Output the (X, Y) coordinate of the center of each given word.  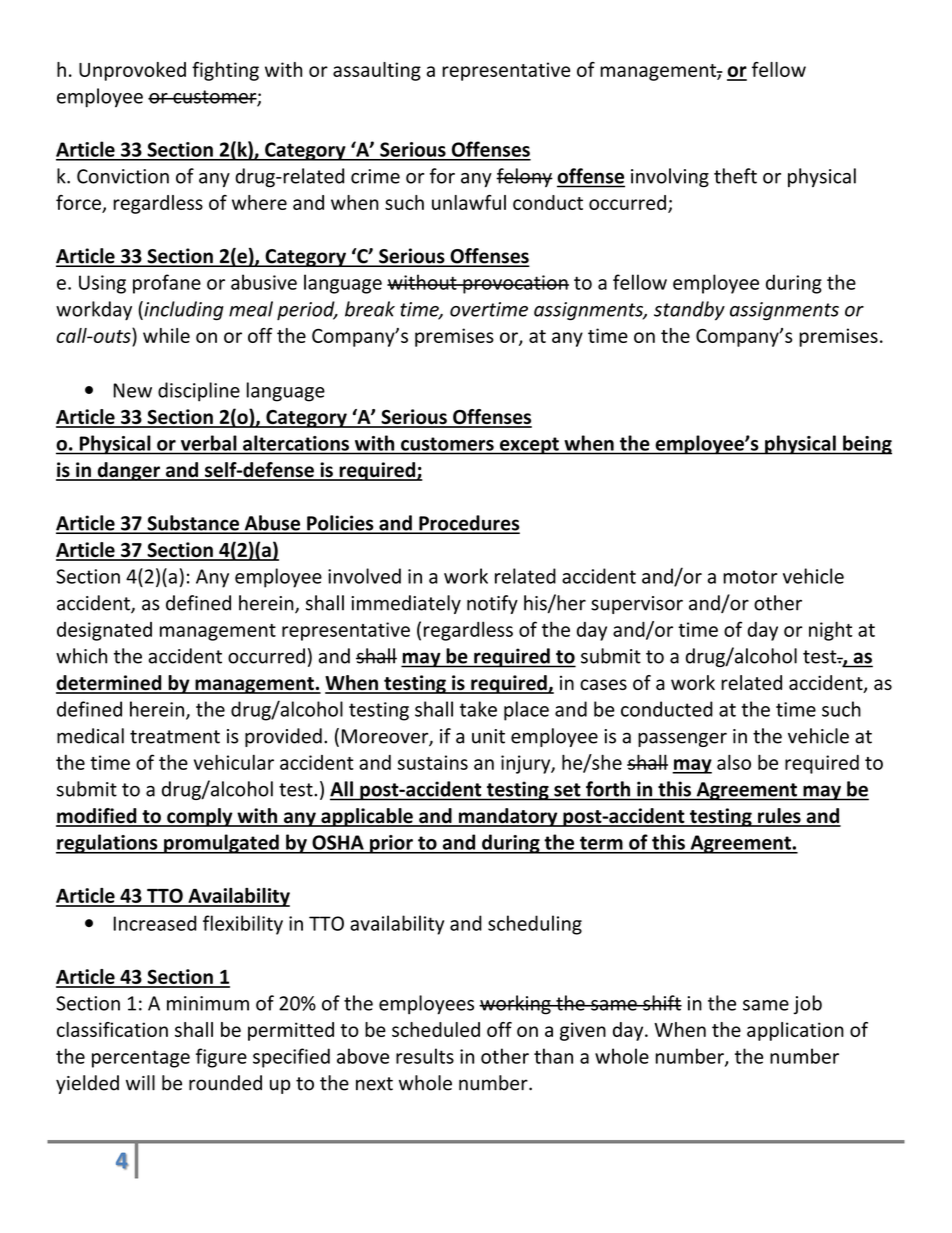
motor (750, 577)
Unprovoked (132, 71)
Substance (193, 524)
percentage (141, 1059)
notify (492, 604)
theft (735, 176)
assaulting (377, 71)
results (425, 1056)
